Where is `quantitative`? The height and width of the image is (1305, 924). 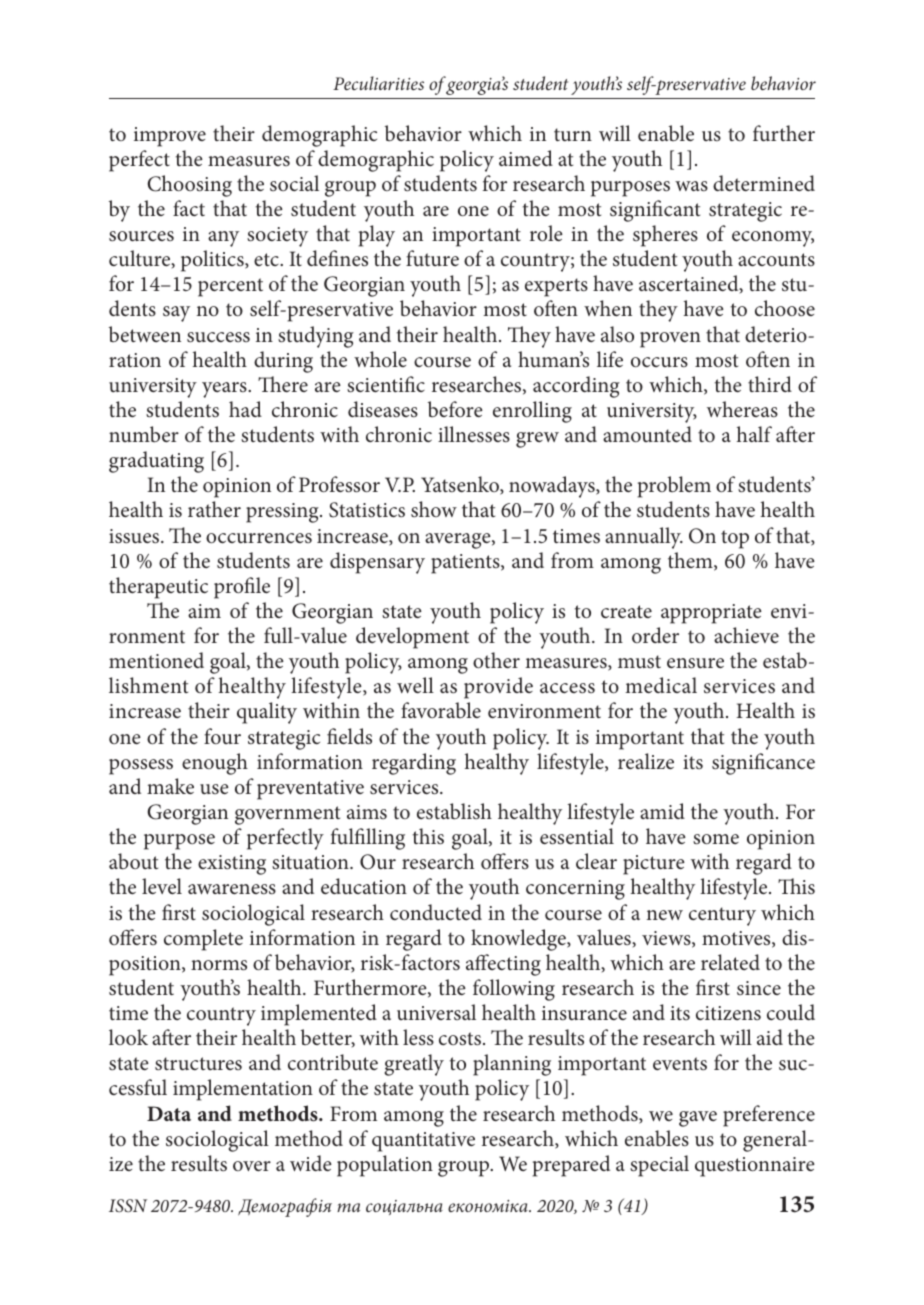 quantitative is located at coordinates (423, 1142).
